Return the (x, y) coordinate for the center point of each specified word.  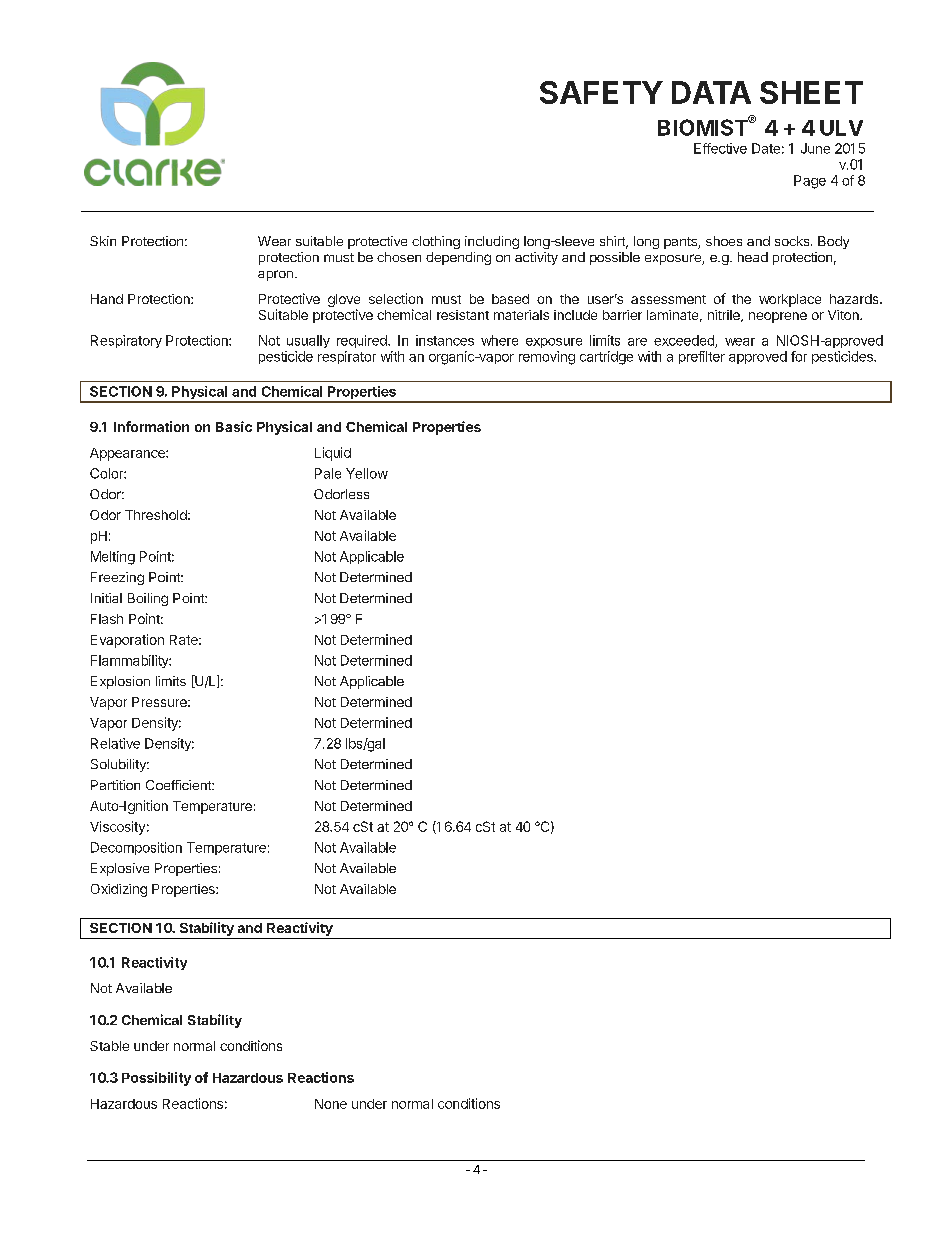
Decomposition (136, 848)
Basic (234, 426)
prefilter (702, 357)
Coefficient (179, 785)
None (331, 1104)
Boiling (148, 599)
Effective (720, 148)
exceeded (685, 341)
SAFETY (601, 92)
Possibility (156, 1079)
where (499, 340)
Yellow (367, 473)
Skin (103, 241)
